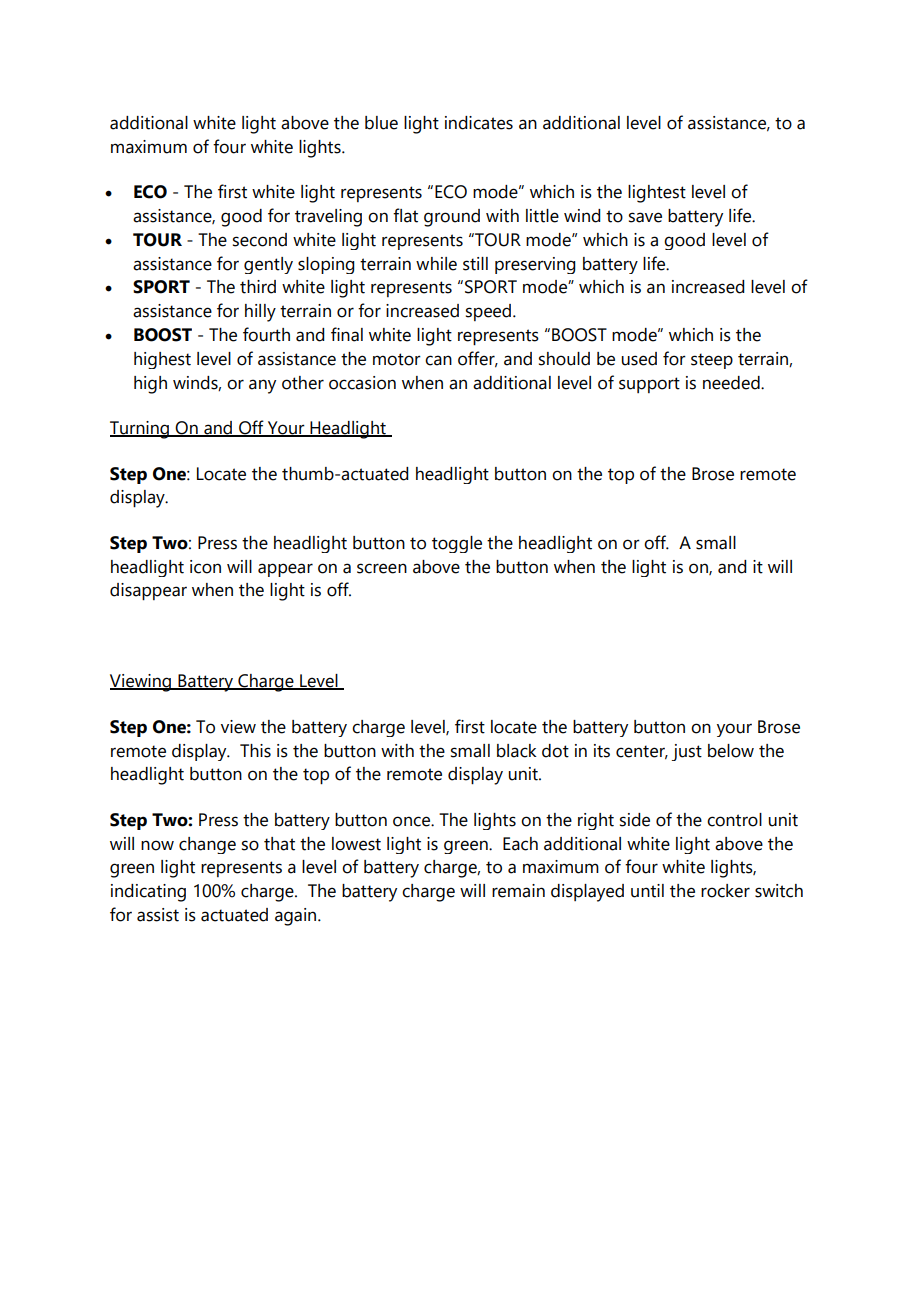  I want to click on This, so click(255, 751).
